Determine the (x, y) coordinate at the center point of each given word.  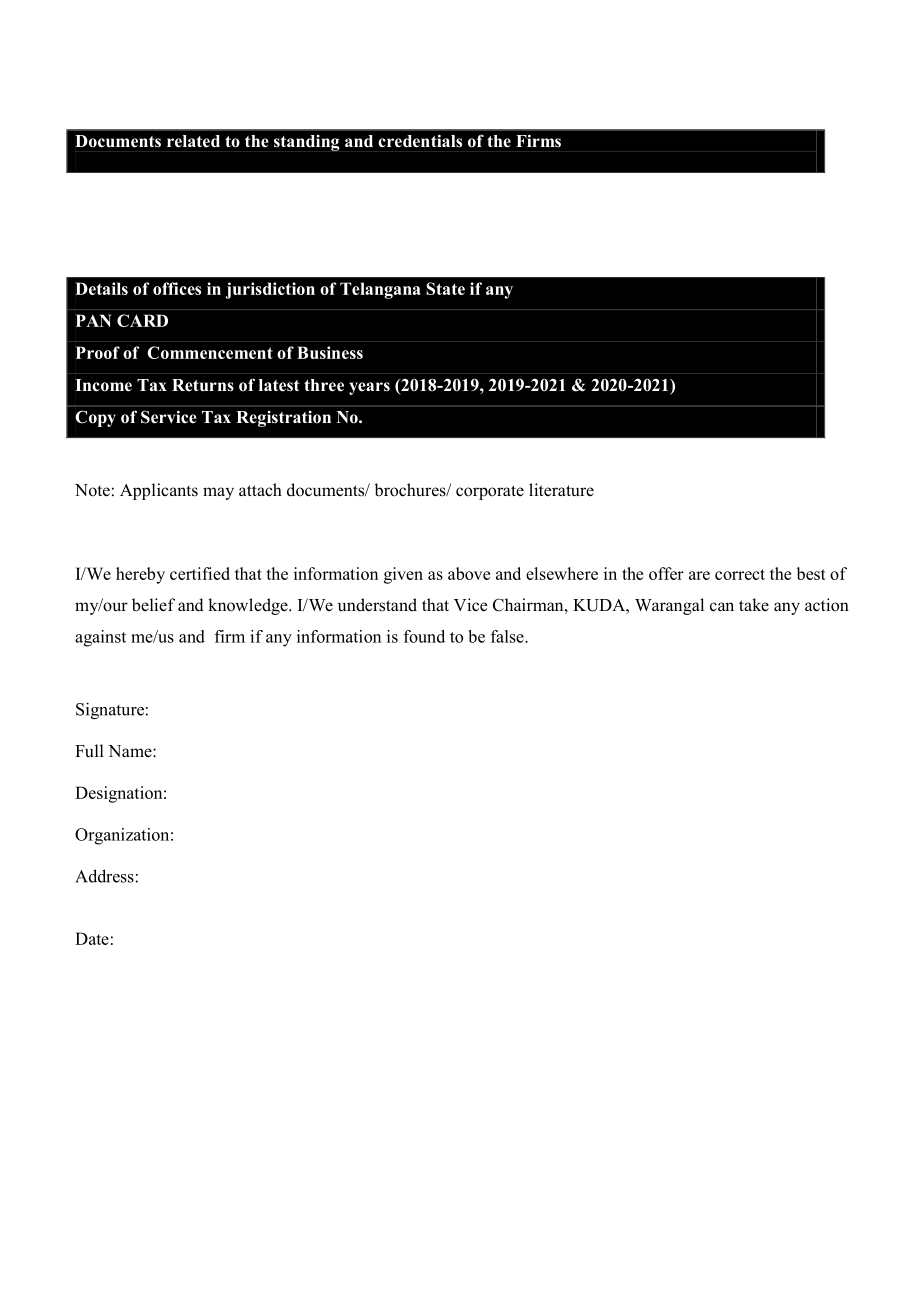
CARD (142, 320)
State (445, 288)
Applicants (159, 491)
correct (740, 574)
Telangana (380, 290)
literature (561, 490)
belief (153, 605)
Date (92, 938)
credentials (420, 141)
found (424, 636)
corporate (490, 492)
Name (131, 751)
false (508, 636)
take (754, 604)
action (827, 605)
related (193, 141)
